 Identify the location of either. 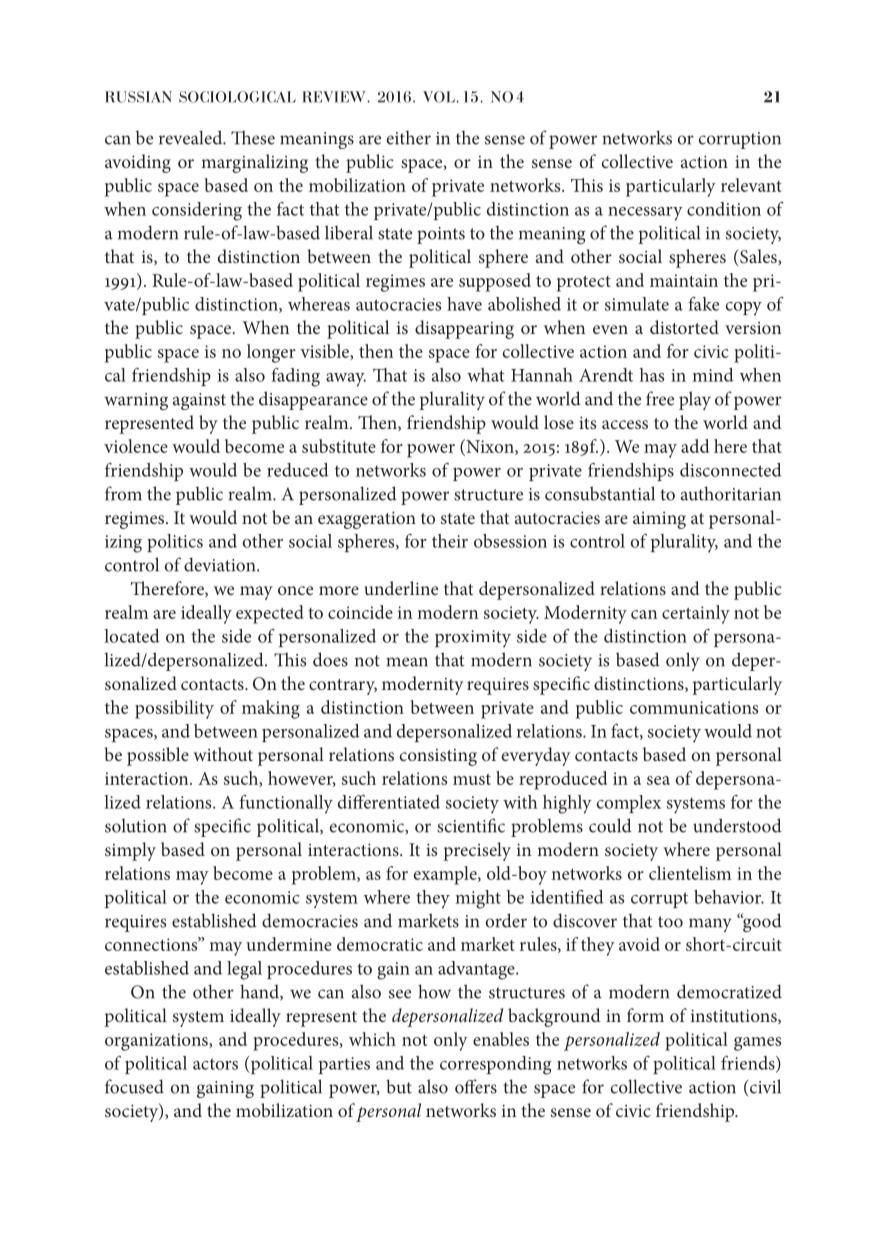
(408, 137).
